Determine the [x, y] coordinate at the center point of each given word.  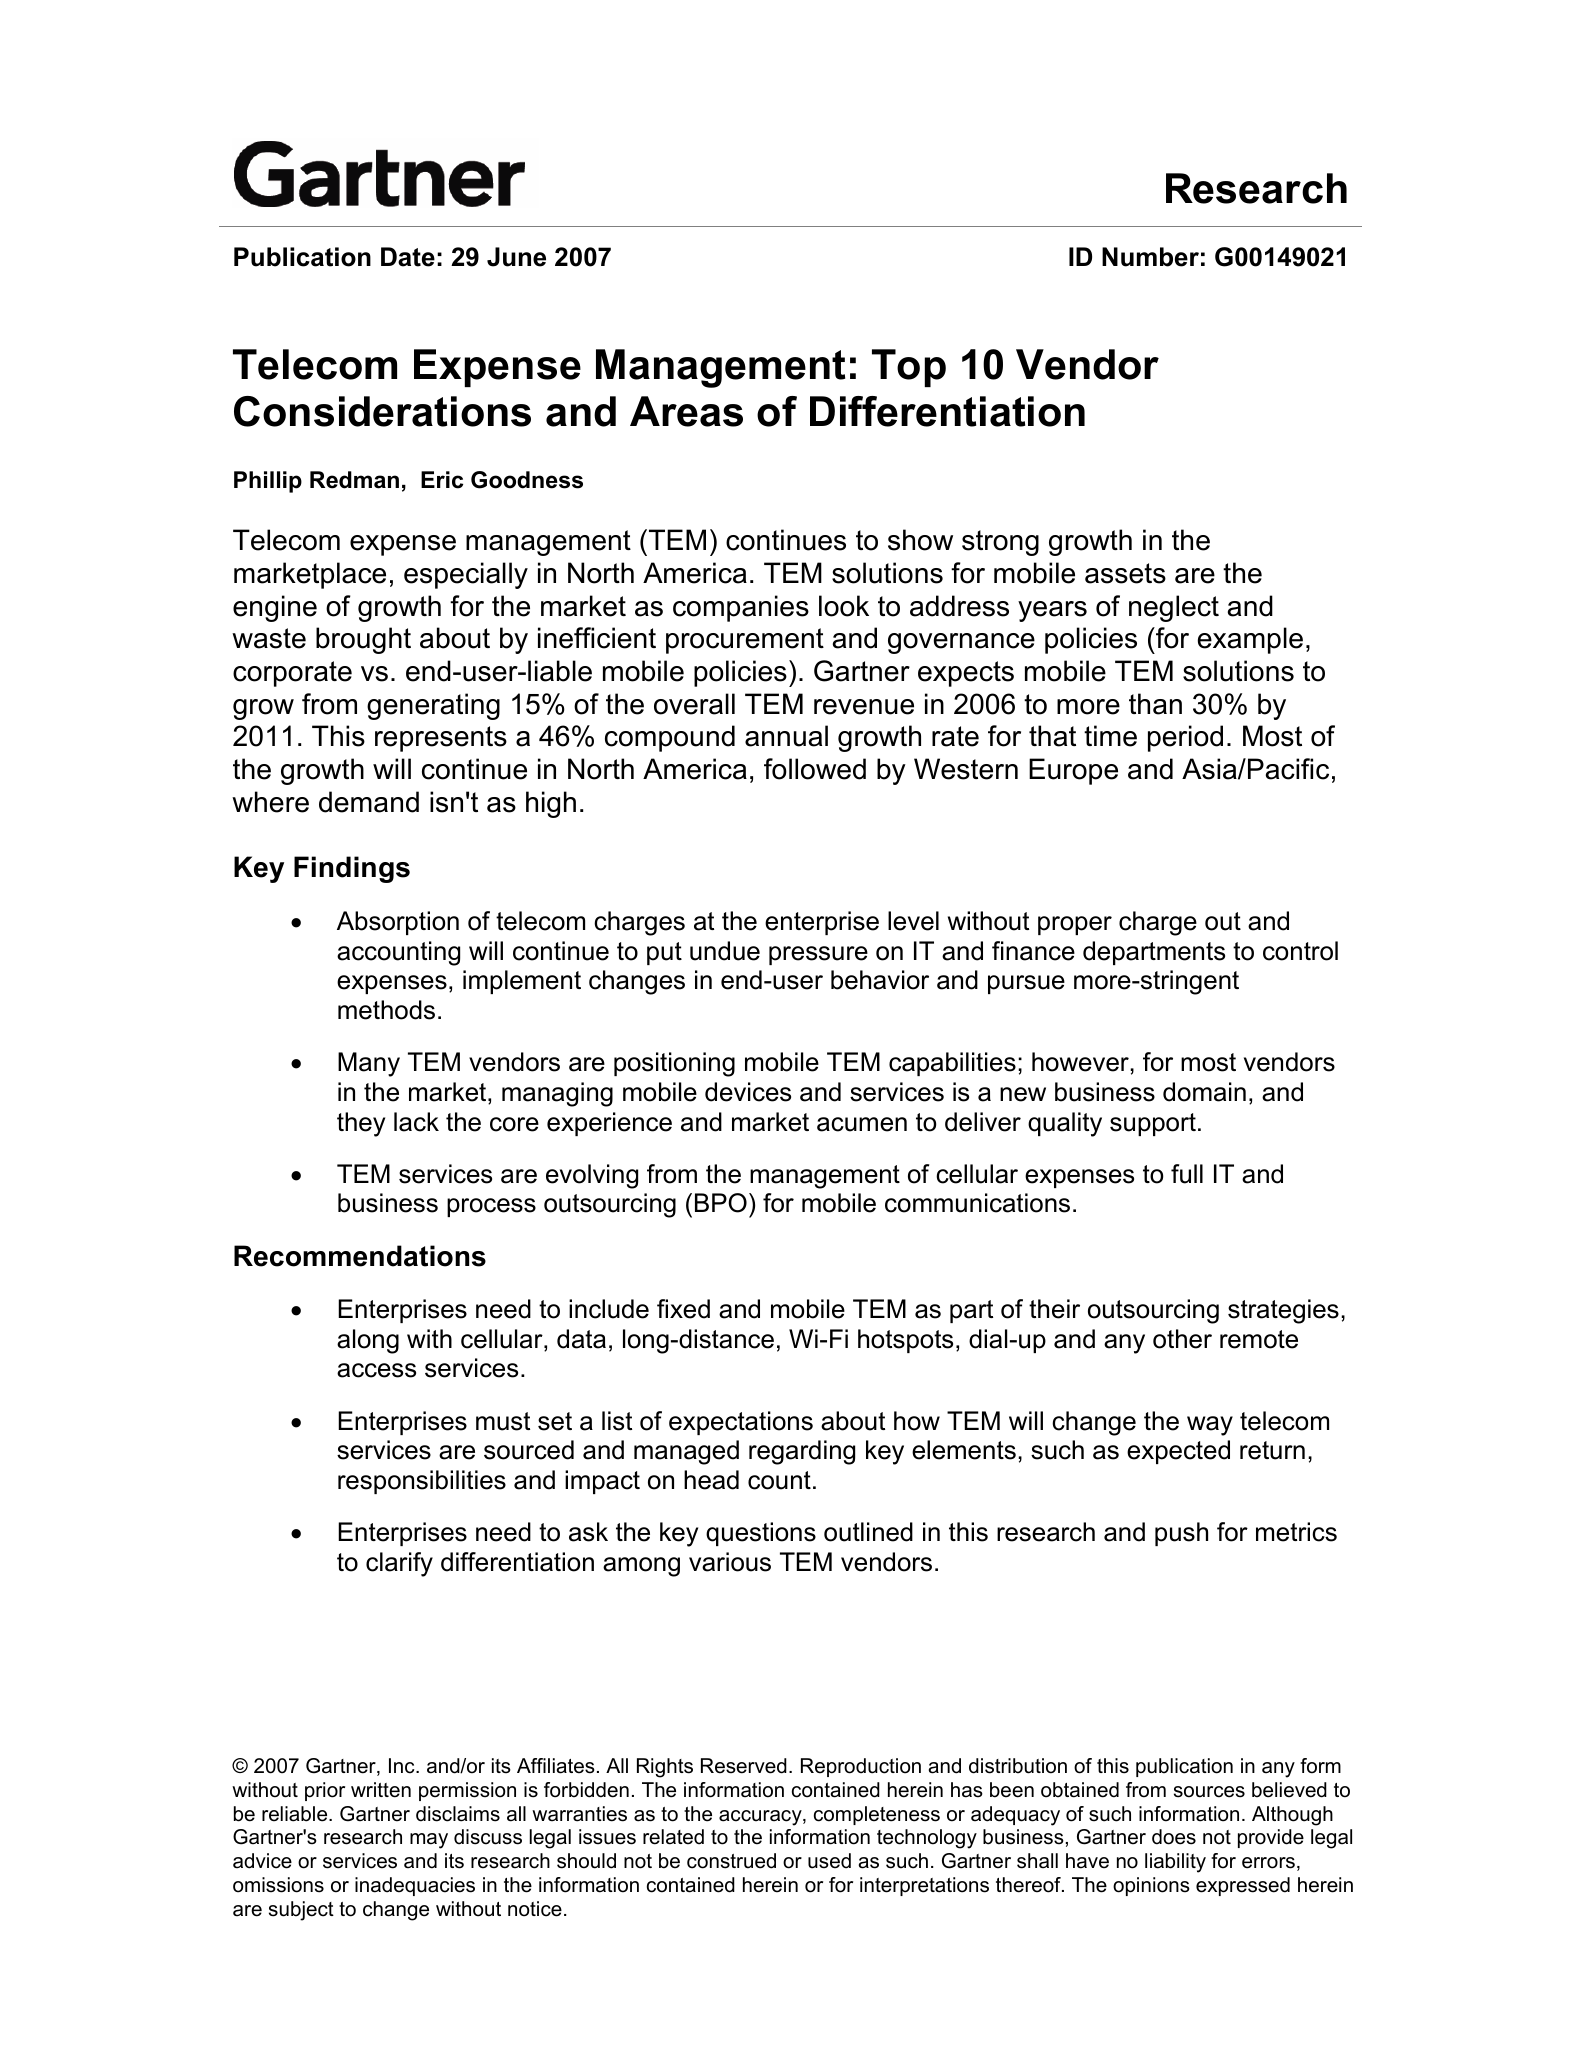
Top [909, 368]
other [1182, 1339]
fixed [683, 1309]
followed [815, 769]
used [829, 1861]
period [1185, 738]
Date [408, 257]
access [376, 1370]
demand [369, 802]
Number [1150, 257]
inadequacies [415, 1886]
